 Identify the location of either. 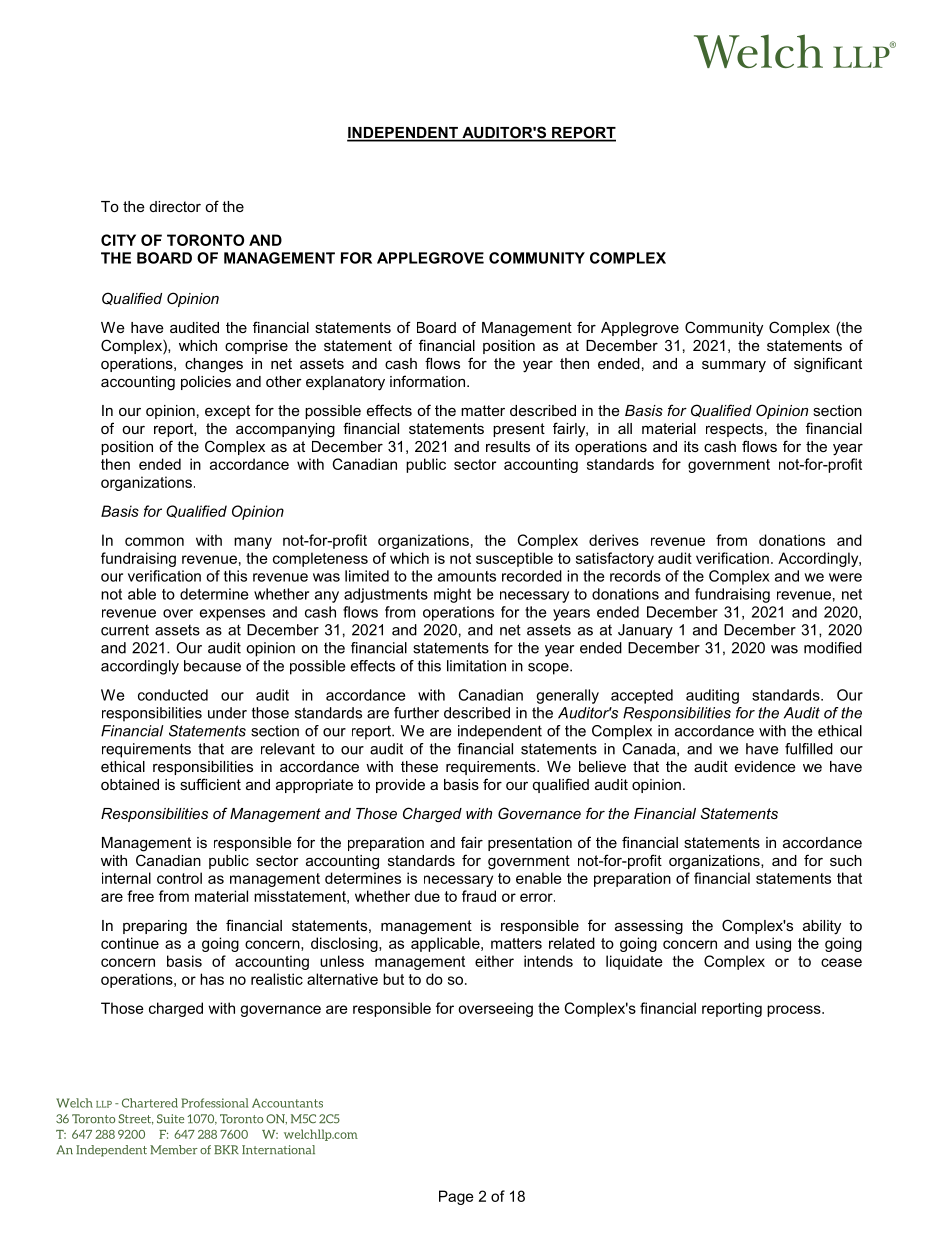
(494, 961).
